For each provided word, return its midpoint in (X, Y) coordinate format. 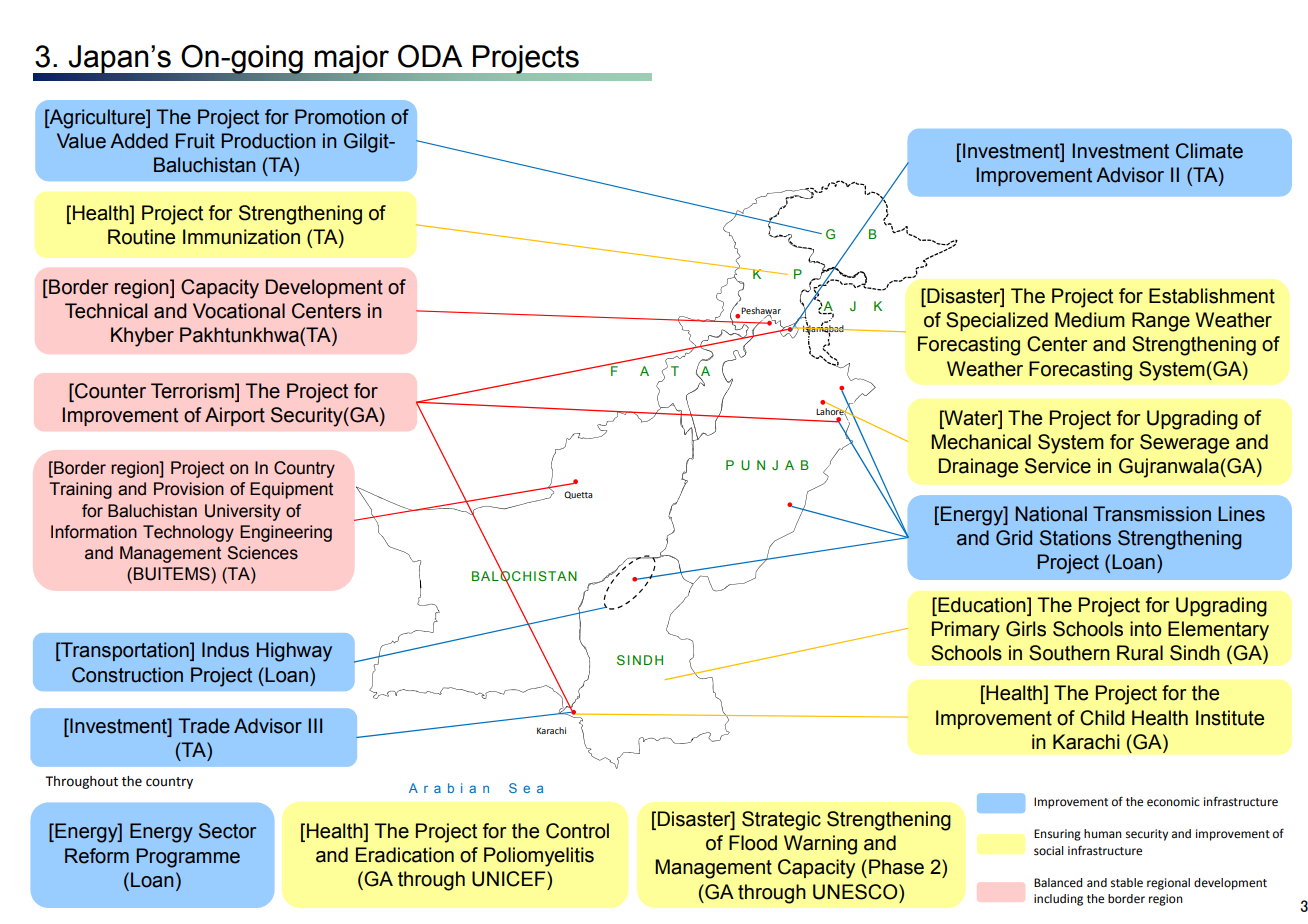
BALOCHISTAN (524, 576)
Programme (188, 858)
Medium (1090, 320)
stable (1127, 883)
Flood (753, 843)
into (1146, 629)
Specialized (997, 321)
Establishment (1212, 296)
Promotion (340, 117)
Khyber (142, 337)
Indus (225, 650)
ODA (430, 56)
